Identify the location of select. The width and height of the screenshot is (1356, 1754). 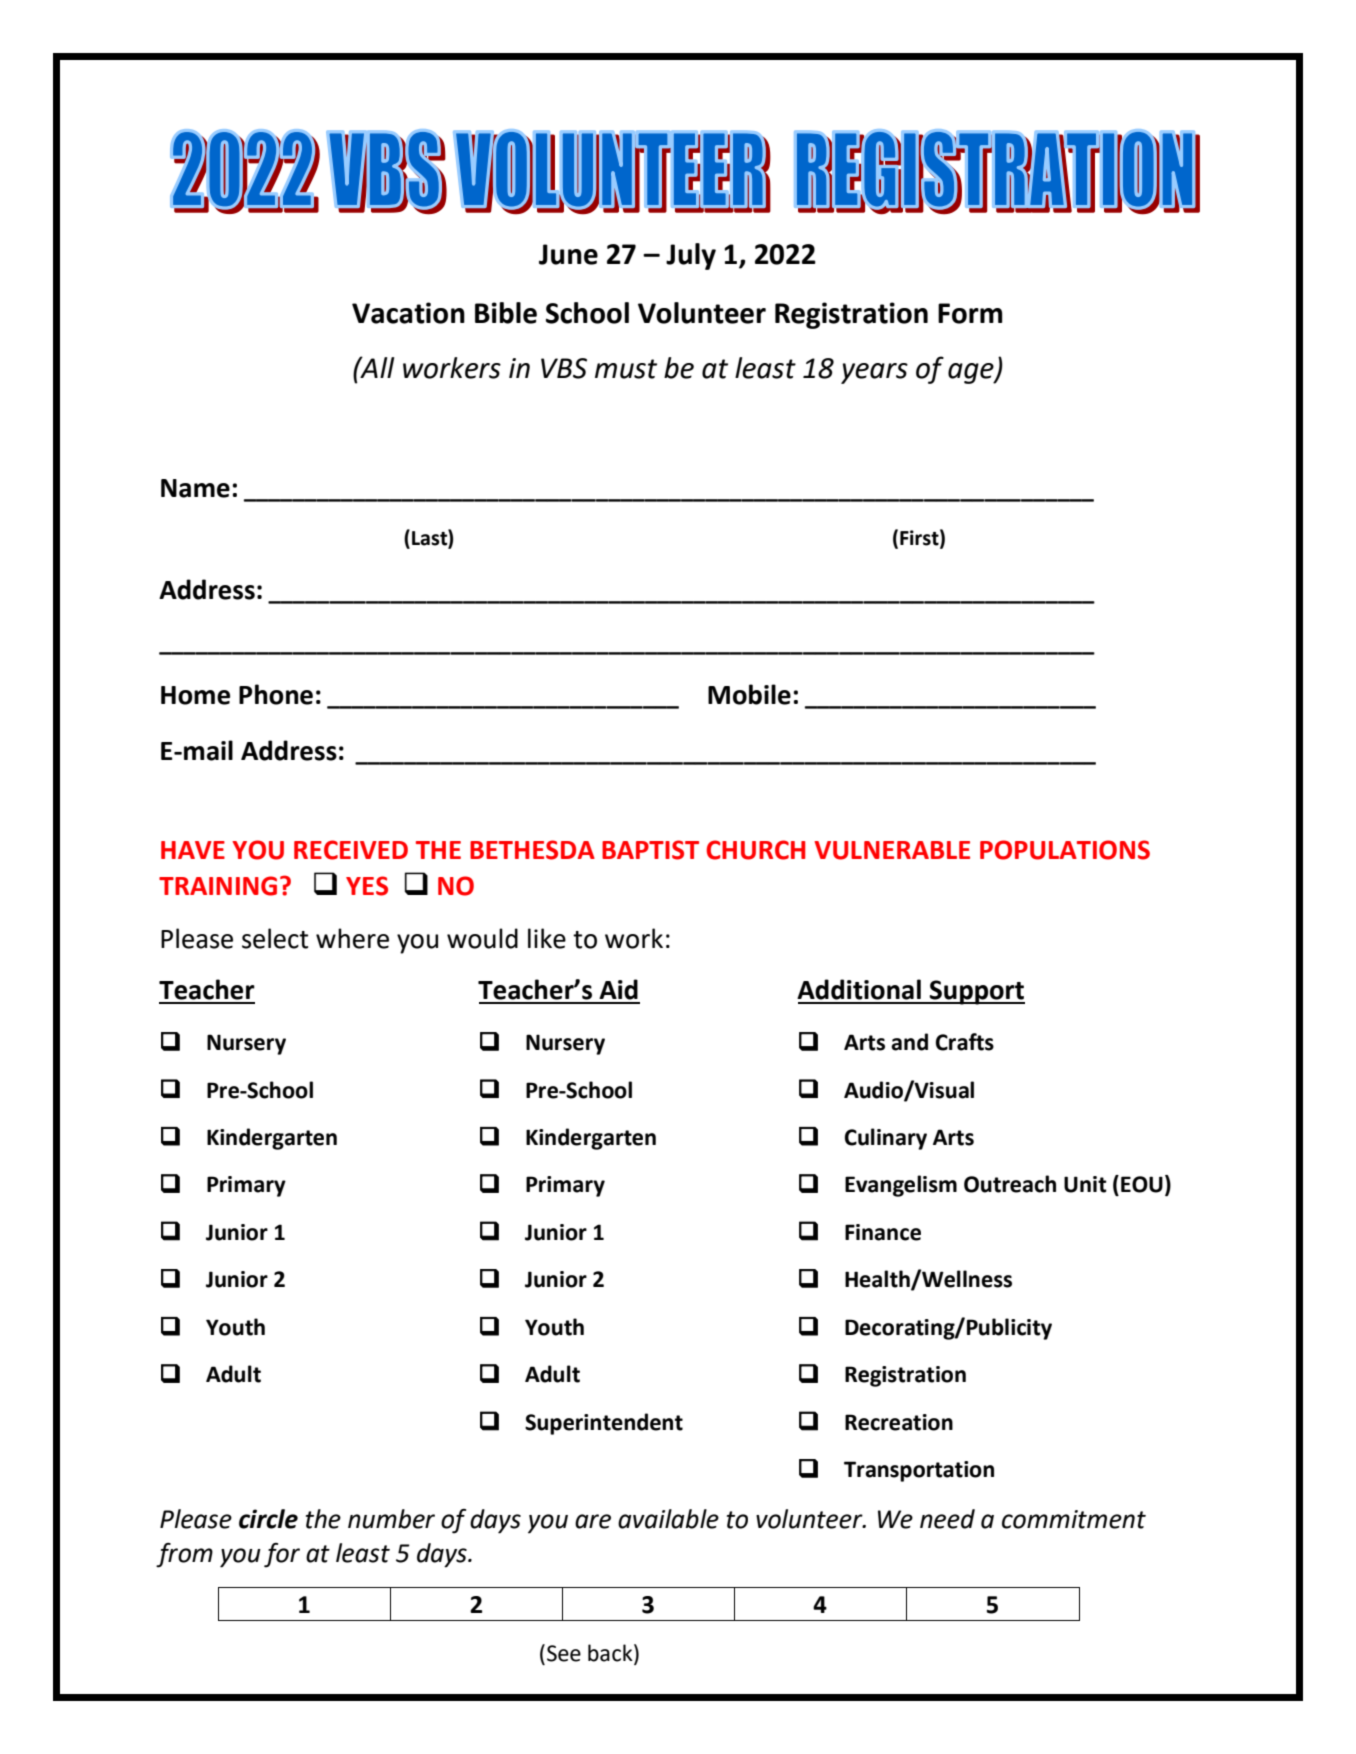
(275, 938).
